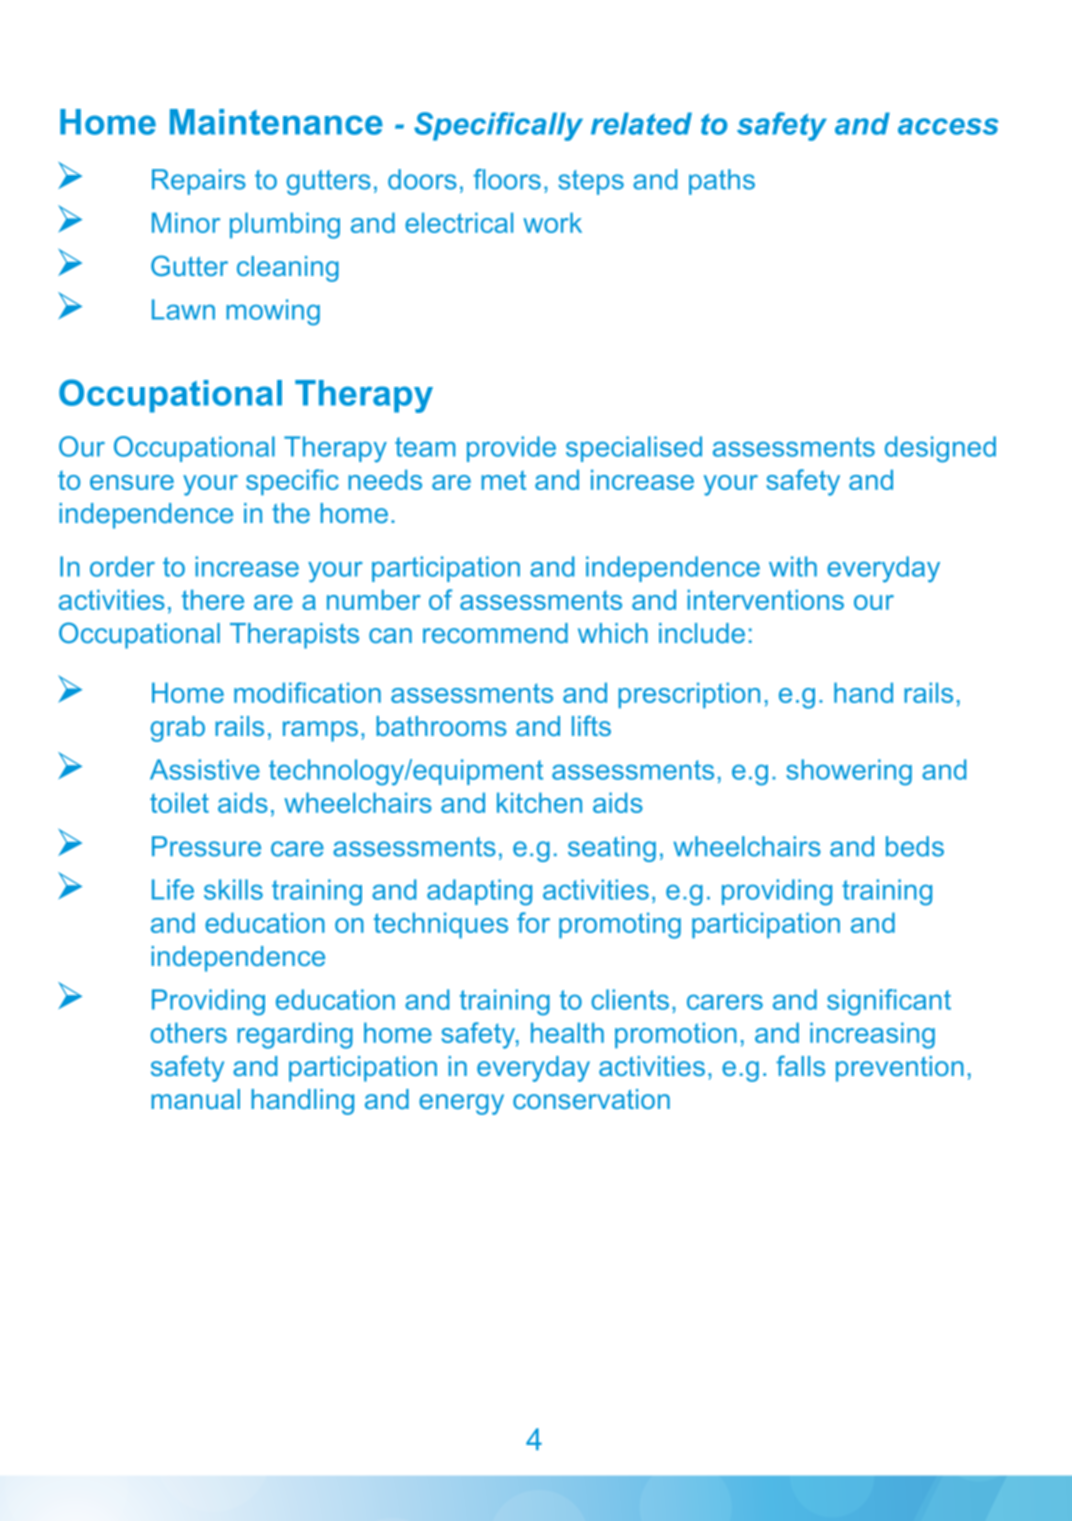 Image resolution: width=1072 pixels, height=1521 pixels. I want to click on showering, so click(849, 772).
